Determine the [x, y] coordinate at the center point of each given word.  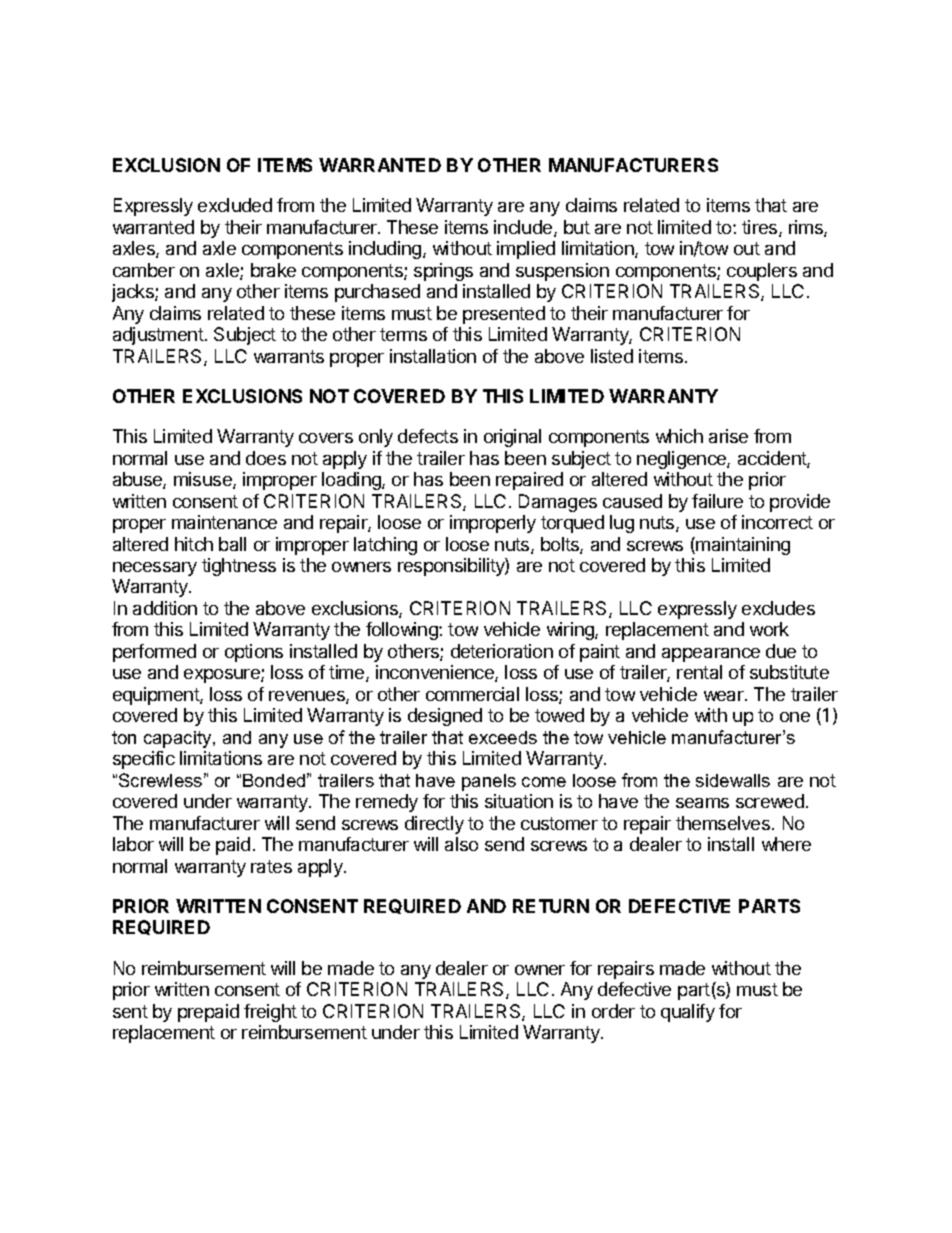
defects [428, 436]
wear [725, 696]
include [524, 228]
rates [271, 866]
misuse [204, 480]
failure [717, 501]
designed [445, 717]
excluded [235, 205]
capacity [179, 739]
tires [761, 228]
